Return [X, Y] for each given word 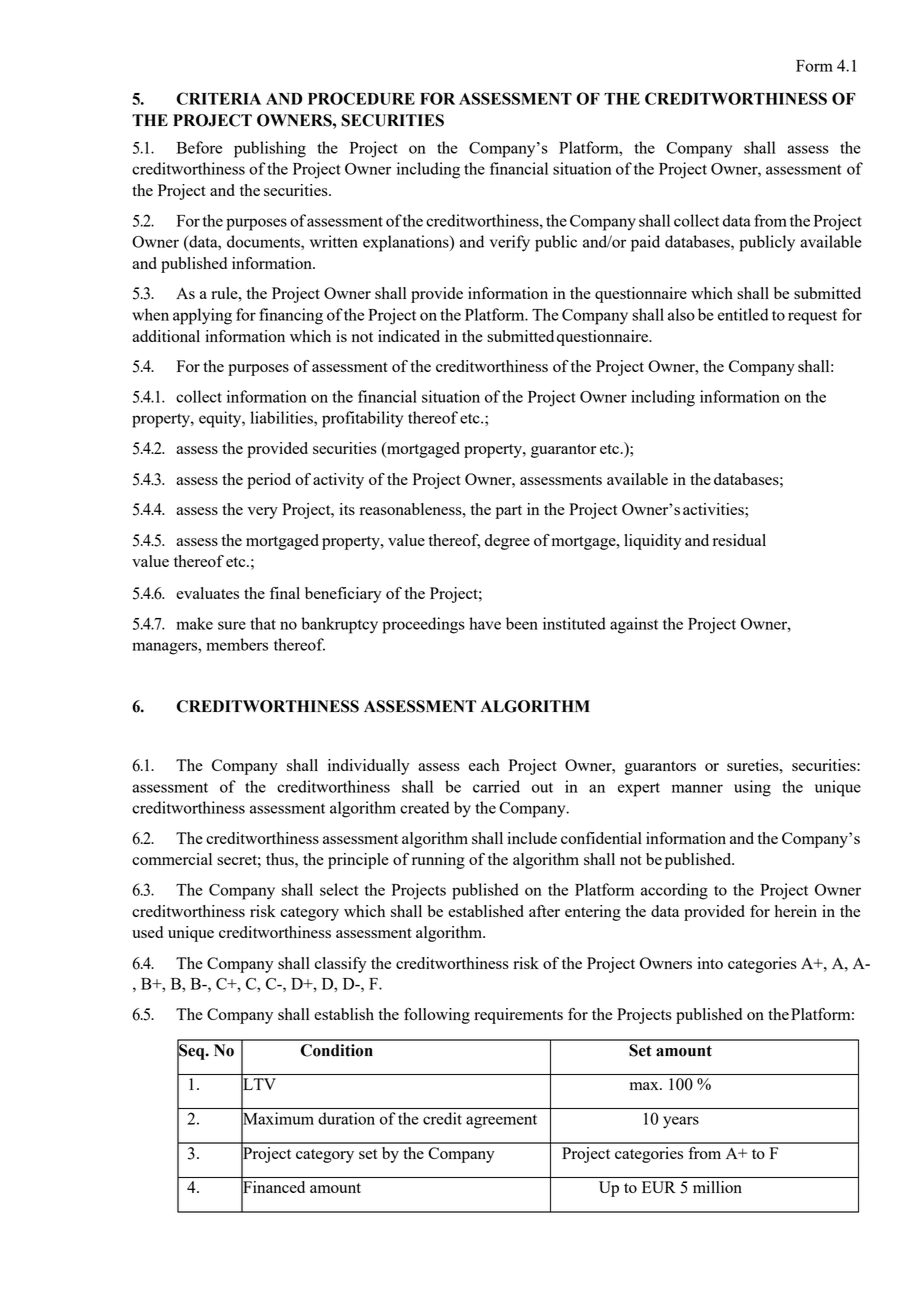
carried [496, 786]
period [269, 481]
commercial [172, 859]
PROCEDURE [361, 98]
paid [645, 243]
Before [199, 147]
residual [739, 540]
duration [346, 1118]
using [752, 788]
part [509, 512]
